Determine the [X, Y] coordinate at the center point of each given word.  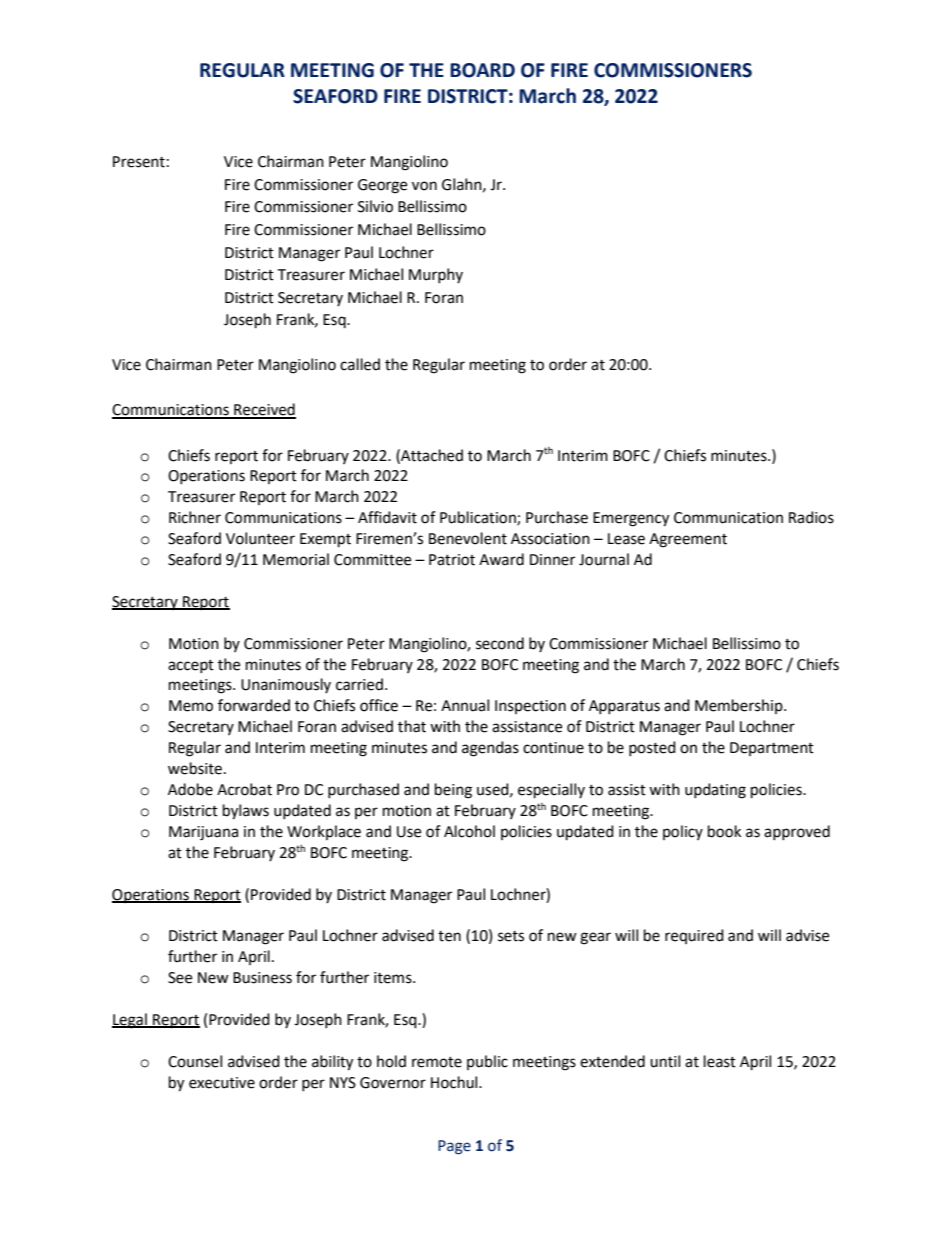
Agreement [688, 540]
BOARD [482, 70]
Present [139, 162]
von [424, 186]
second [500, 643]
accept [191, 666]
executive [222, 1083]
